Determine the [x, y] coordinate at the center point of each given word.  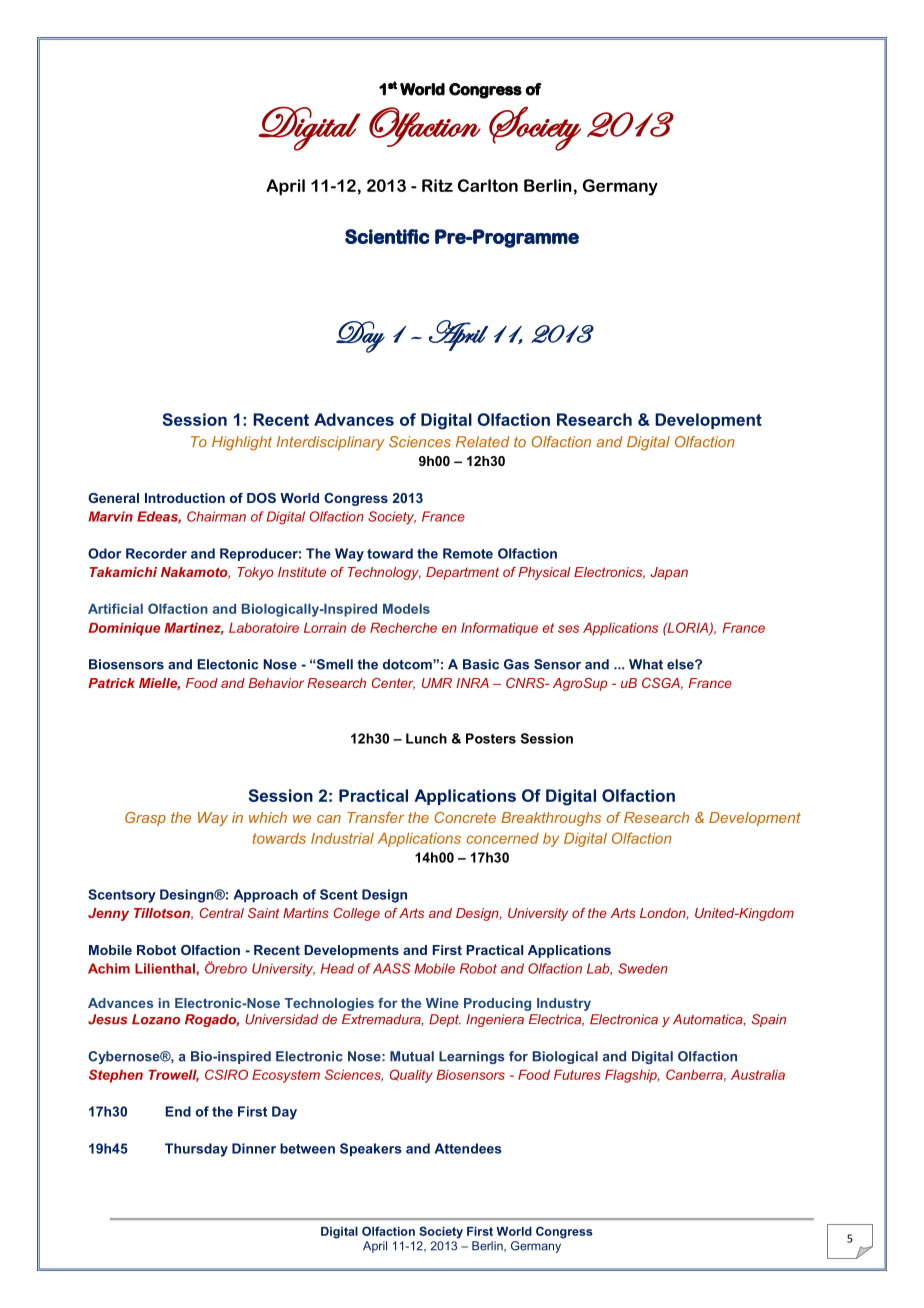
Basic [481, 664]
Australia [758, 1074]
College [357, 914]
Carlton [488, 185]
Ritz [437, 185]
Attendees [468, 1148]
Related [483, 442]
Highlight [242, 443]
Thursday [196, 1150]
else [681, 664]
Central [222, 913]
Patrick [111, 683]
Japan [669, 573]
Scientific [387, 236]
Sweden [643, 968]
